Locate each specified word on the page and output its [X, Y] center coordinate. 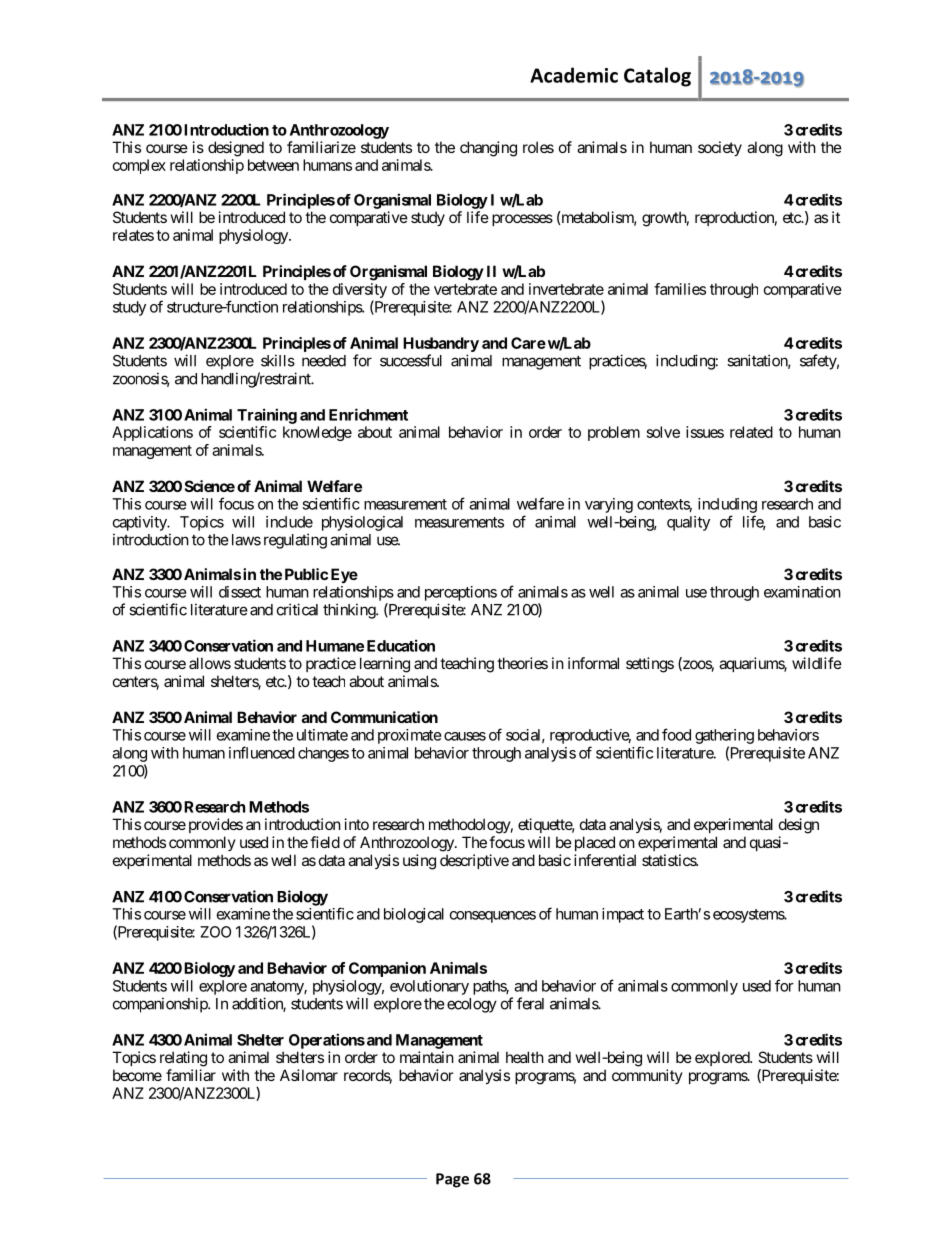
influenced [262, 752]
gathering [724, 736]
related [751, 432]
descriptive [474, 861]
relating [183, 1059]
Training [267, 416]
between [273, 165]
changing [488, 149]
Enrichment [368, 414]
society [720, 148]
